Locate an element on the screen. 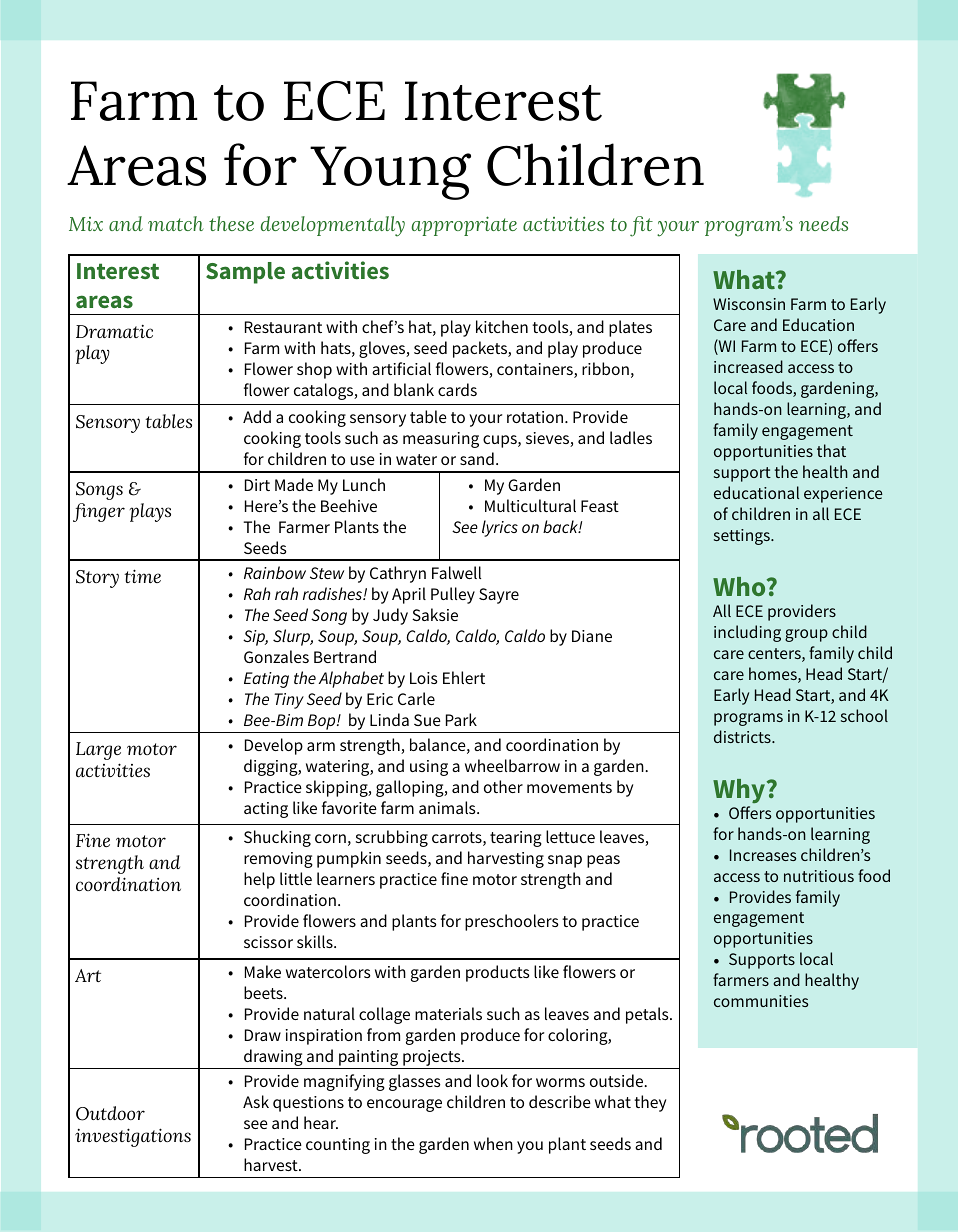 The width and height of the screenshot is (958, 1232). investigations is located at coordinates (133, 1137).
